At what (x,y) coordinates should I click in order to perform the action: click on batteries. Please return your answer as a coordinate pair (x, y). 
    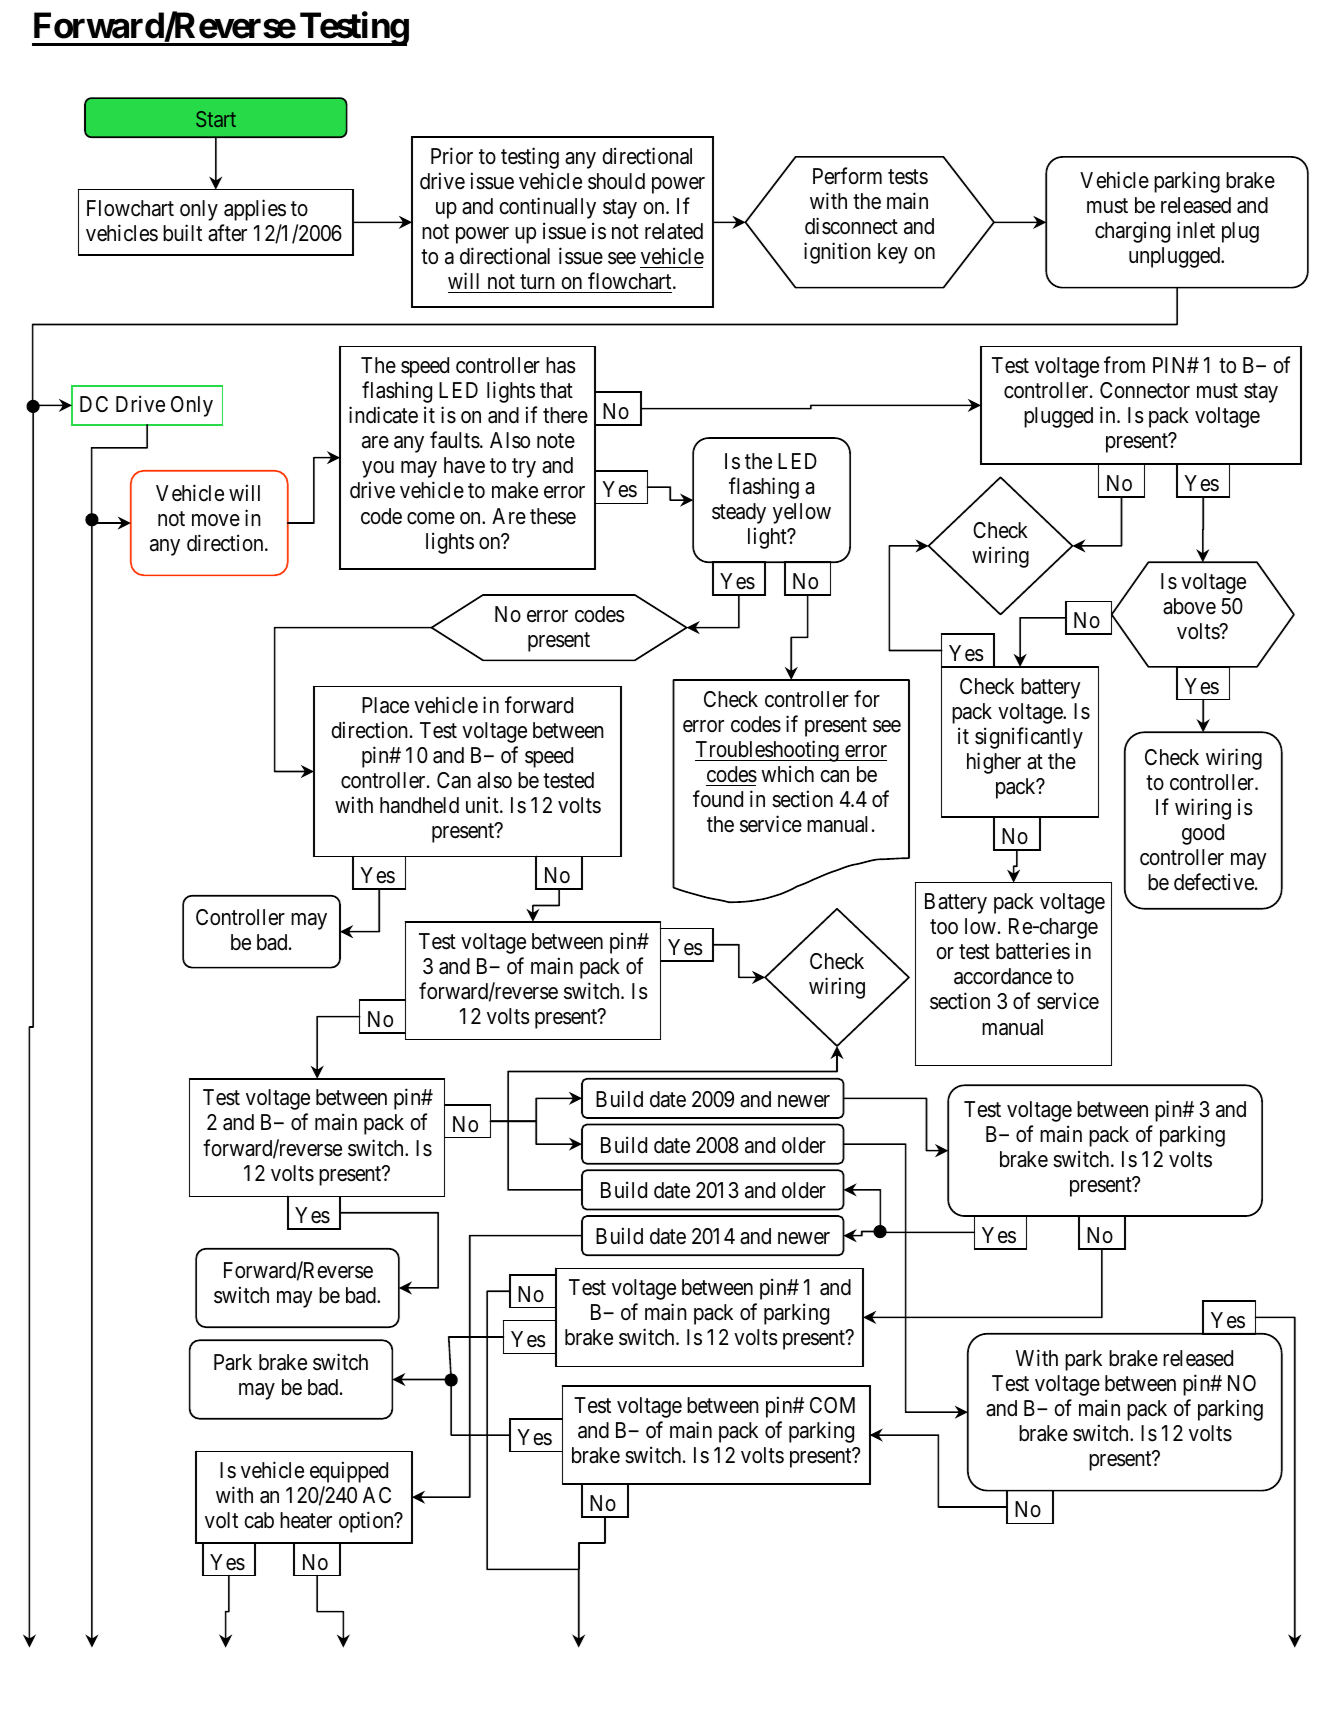
    Looking at the image, I should click on (1033, 951).
